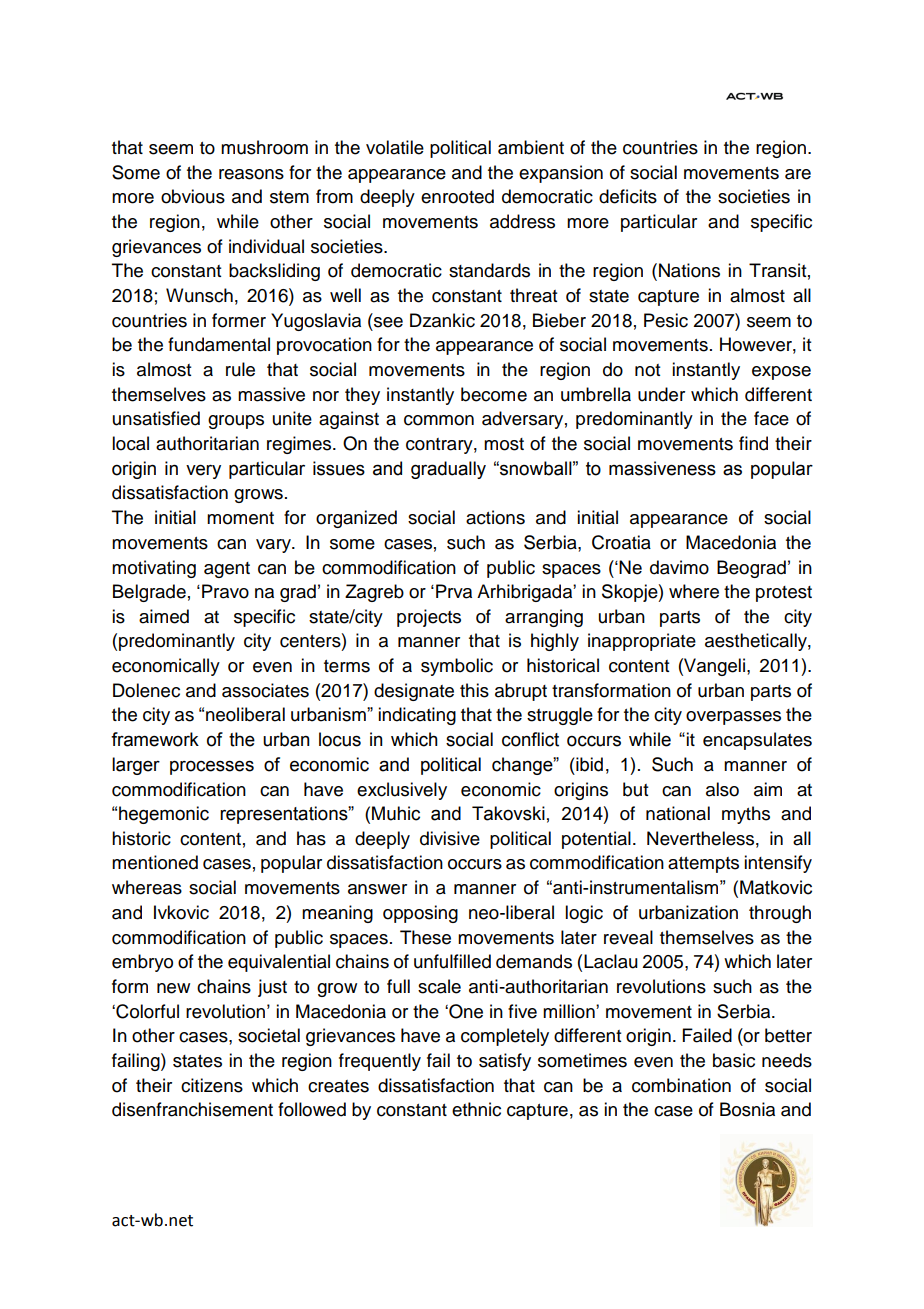 The height and width of the screenshot is (1309, 924). Describe the element at coordinates (531, 147) in the screenshot. I see `ambient` at that location.
